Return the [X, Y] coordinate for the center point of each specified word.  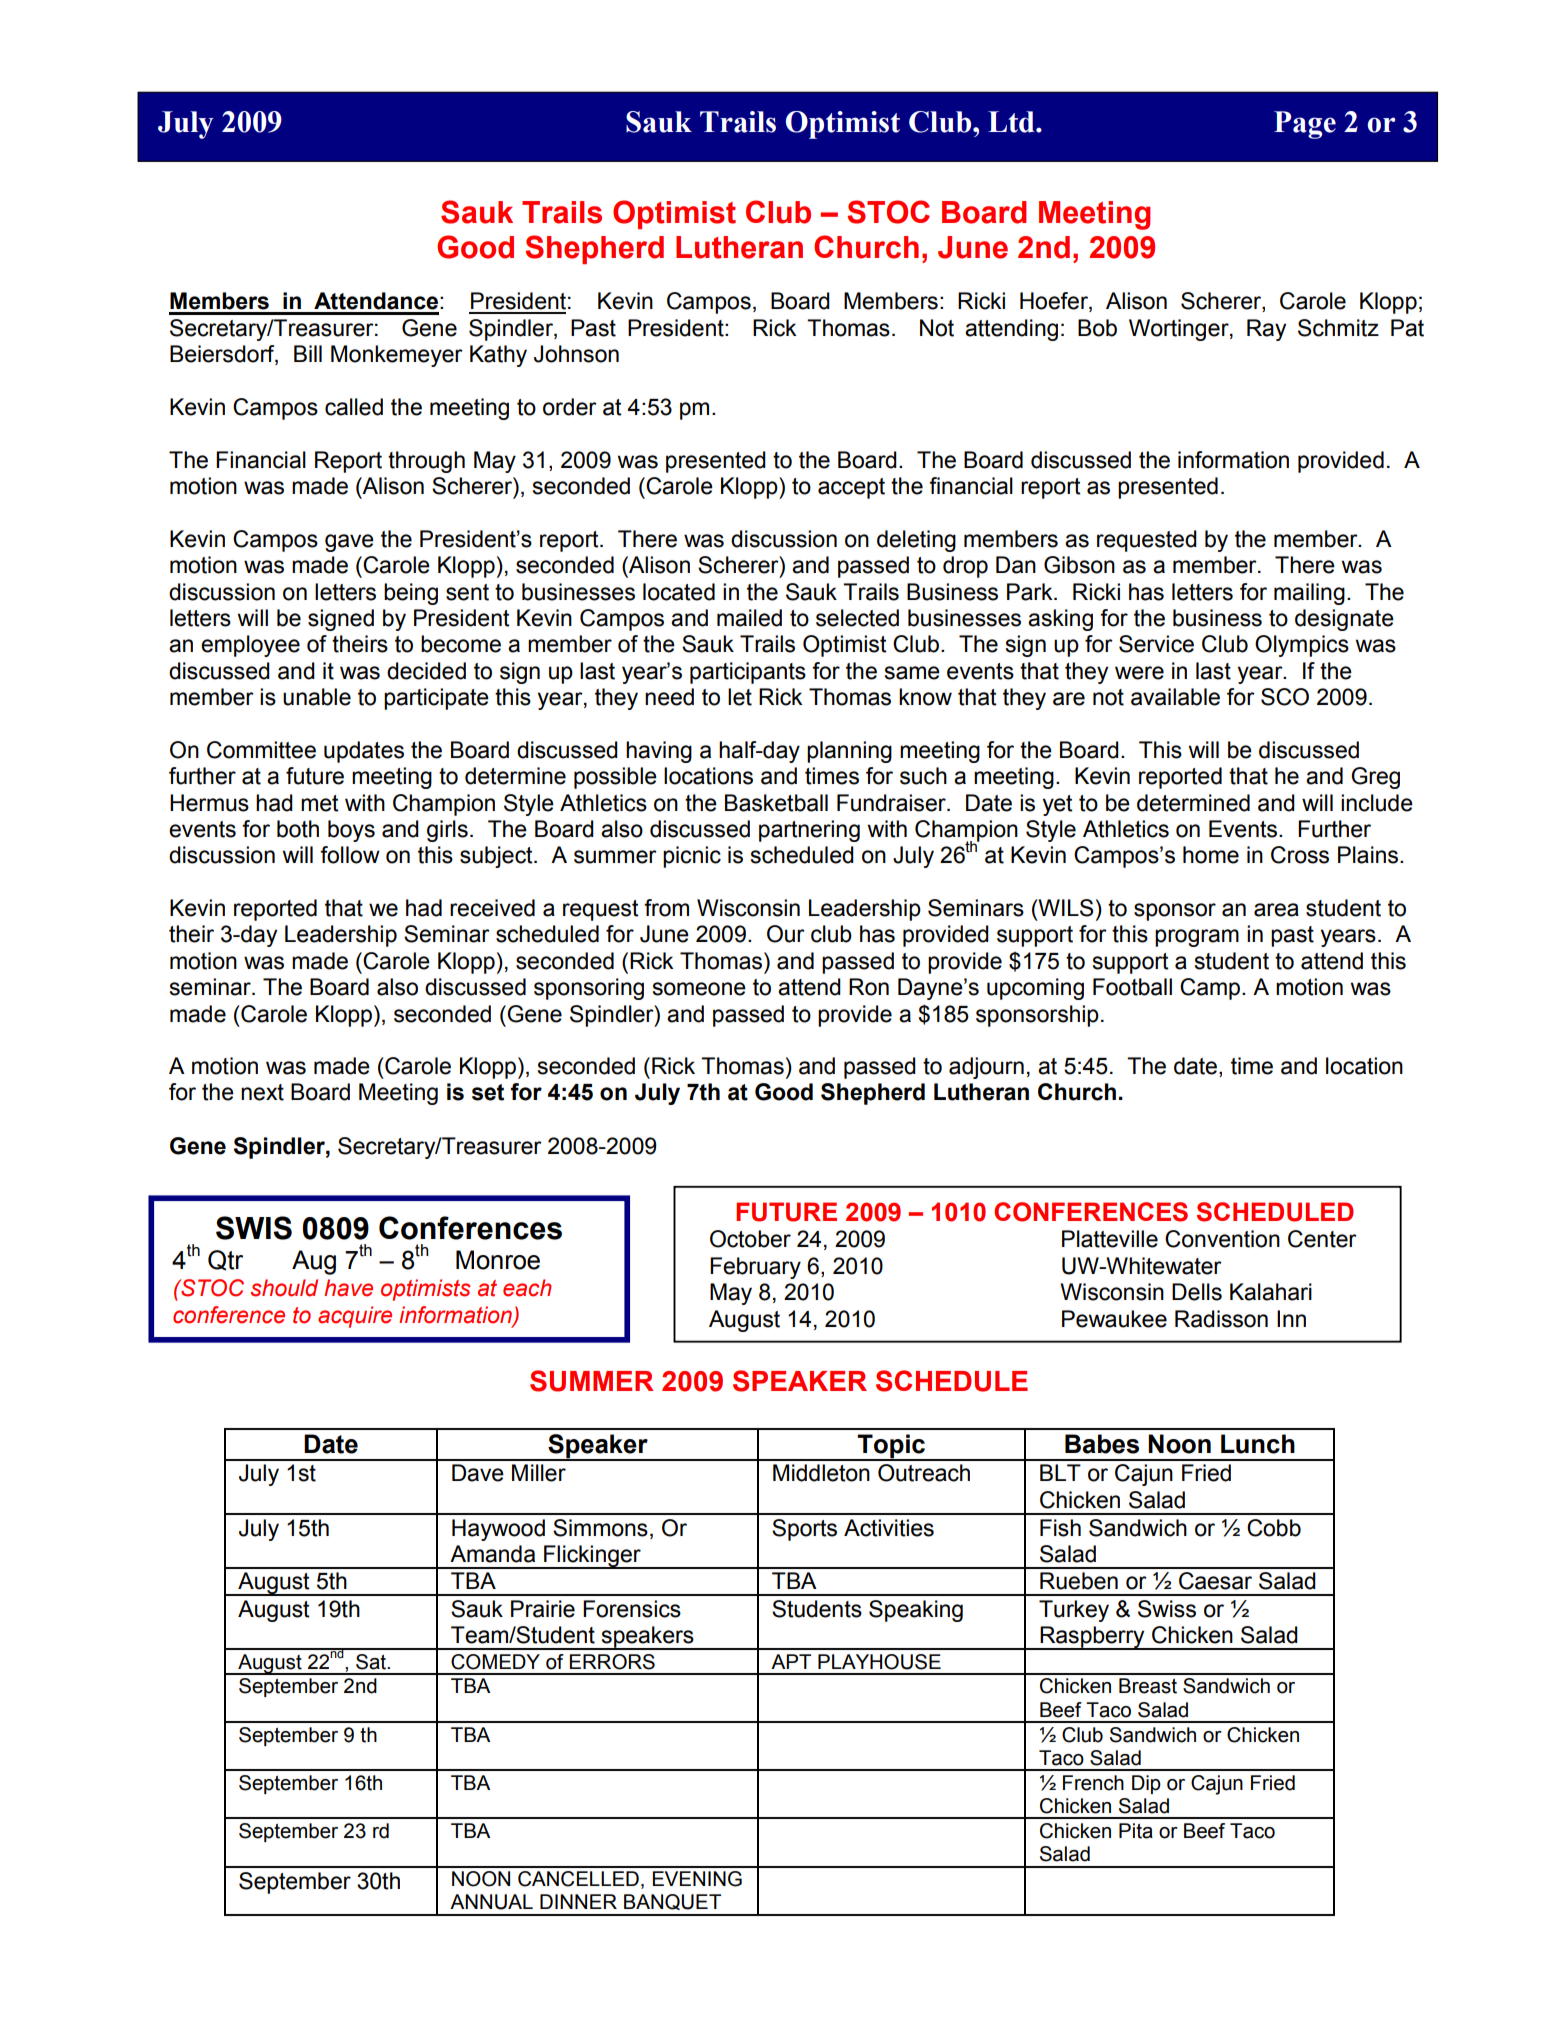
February [755, 1268]
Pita [1136, 1831]
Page [1305, 125]
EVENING [697, 1879]
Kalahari [1271, 1292]
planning [849, 752]
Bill [308, 353]
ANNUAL [491, 1902]
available [1175, 697]
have [348, 1288]
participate [436, 699]
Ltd [1012, 122]
